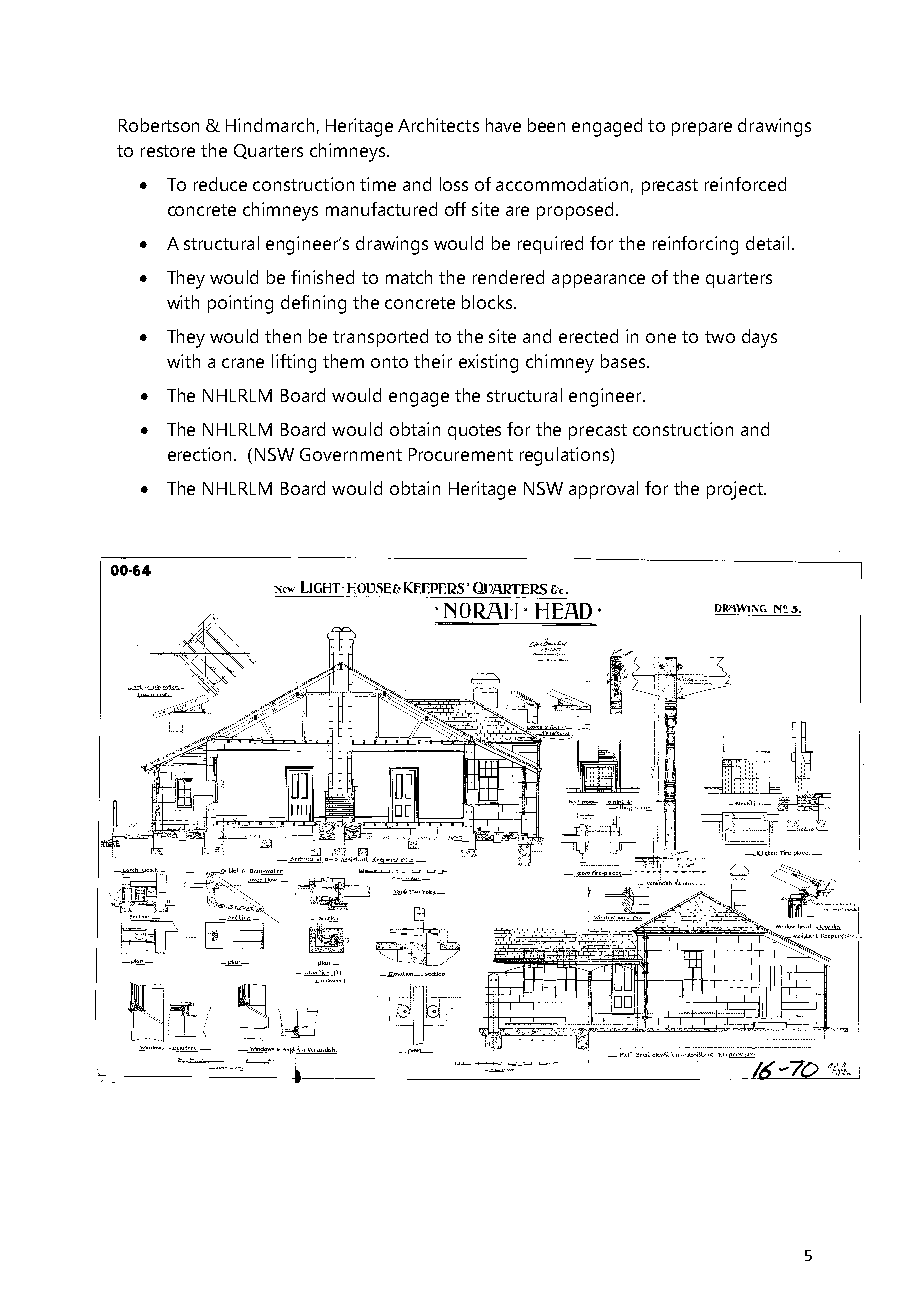  What do you see at coordinates (168, 151) in the document?
I see `restore` at bounding box center [168, 151].
